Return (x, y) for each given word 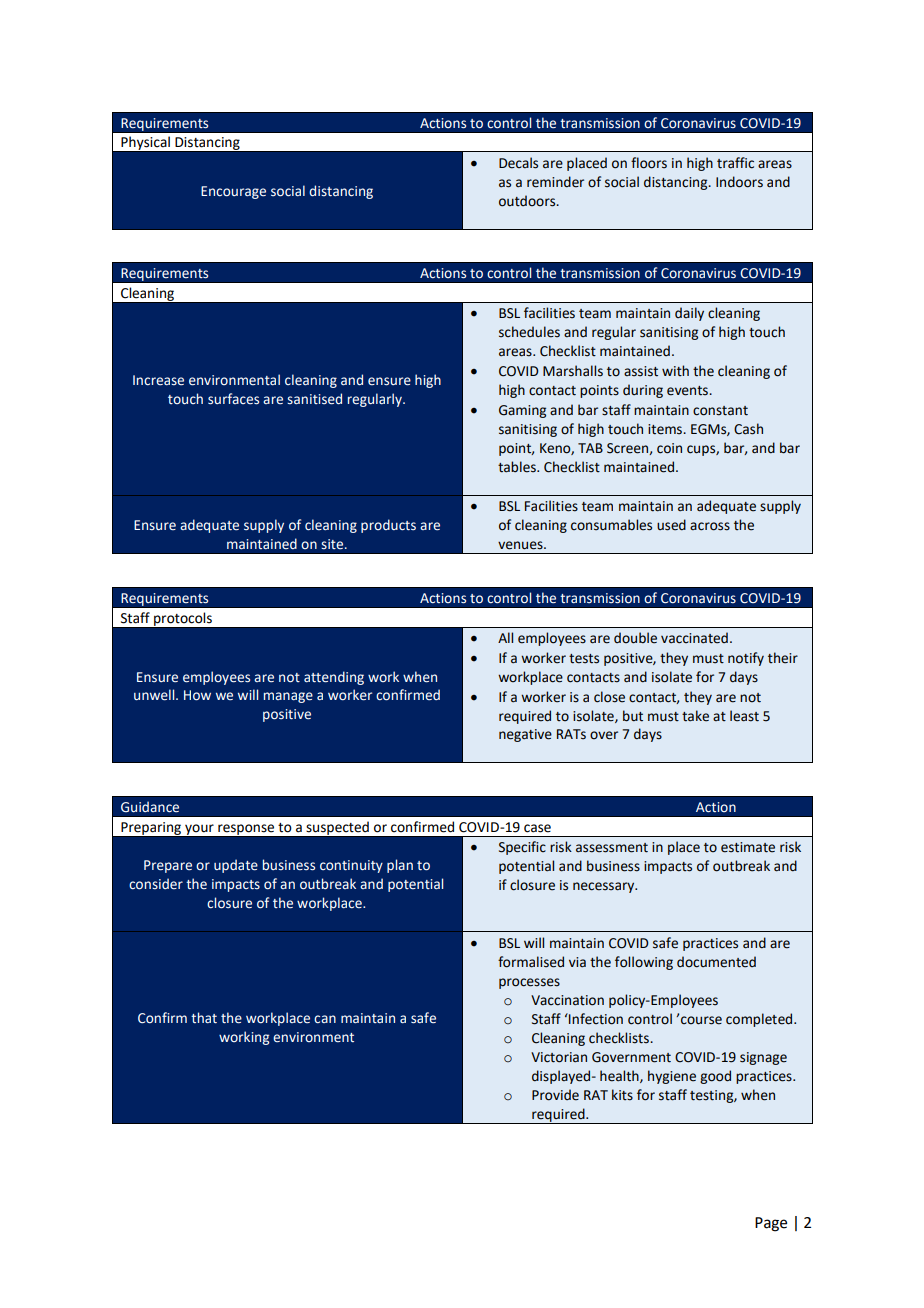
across (710, 526)
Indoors (739, 182)
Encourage (233, 192)
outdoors (528, 201)
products (388, 526)
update (236, 866)
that (204, 1018)
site (333, 544)
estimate (748, 847)
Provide (555, 1095)
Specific (522, 848)
